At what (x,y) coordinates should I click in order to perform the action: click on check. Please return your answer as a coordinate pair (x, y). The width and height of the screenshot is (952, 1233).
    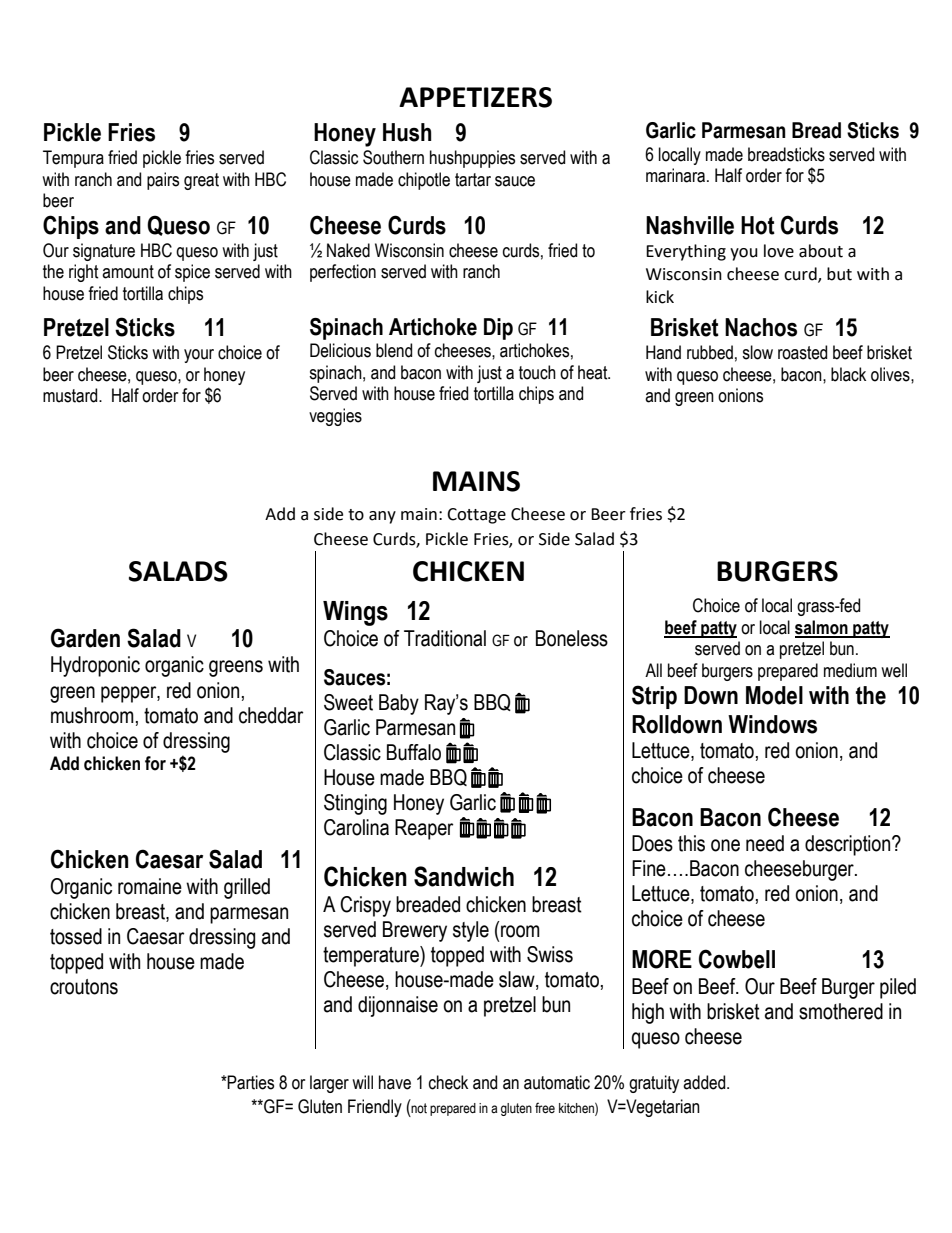
    Looking at the image, I should click on (448, 1082).
